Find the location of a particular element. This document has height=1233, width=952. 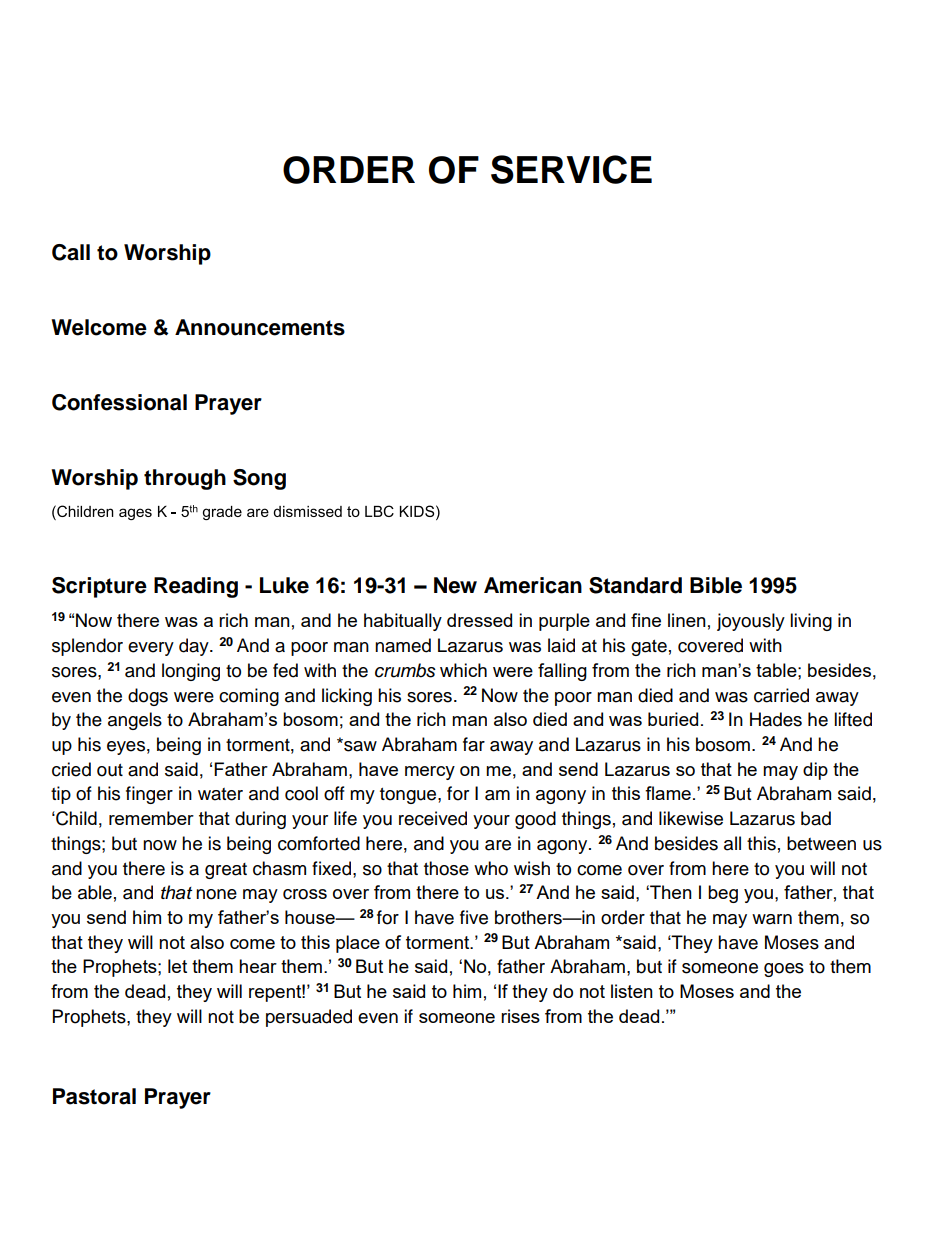

every is located at coordinates (151, 649).
